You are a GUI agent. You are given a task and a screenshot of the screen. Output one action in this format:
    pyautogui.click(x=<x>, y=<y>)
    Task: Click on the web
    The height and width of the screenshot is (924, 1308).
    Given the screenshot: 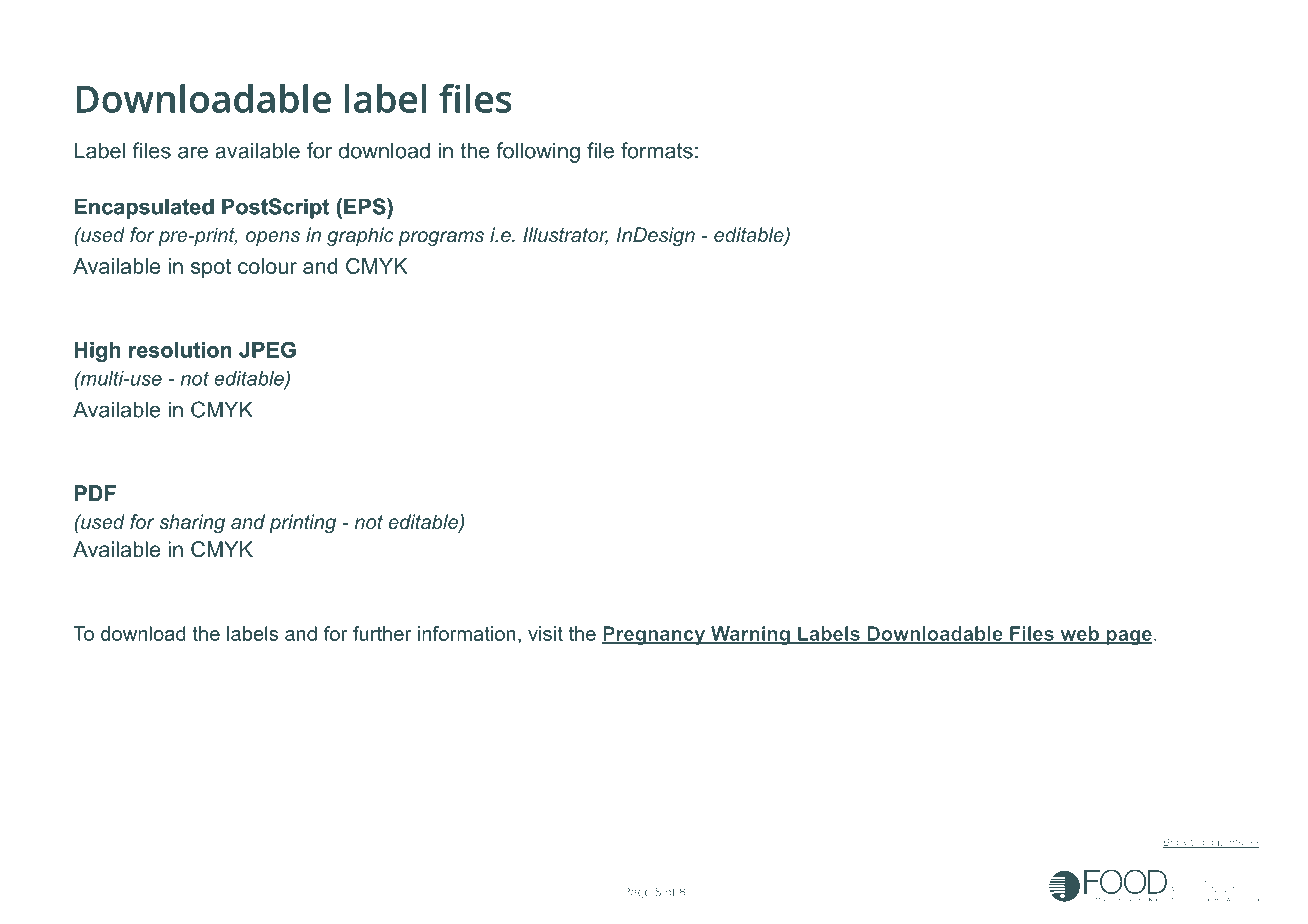 What is the action you would take?
    pyautogui.click(x=1079, y=634)
